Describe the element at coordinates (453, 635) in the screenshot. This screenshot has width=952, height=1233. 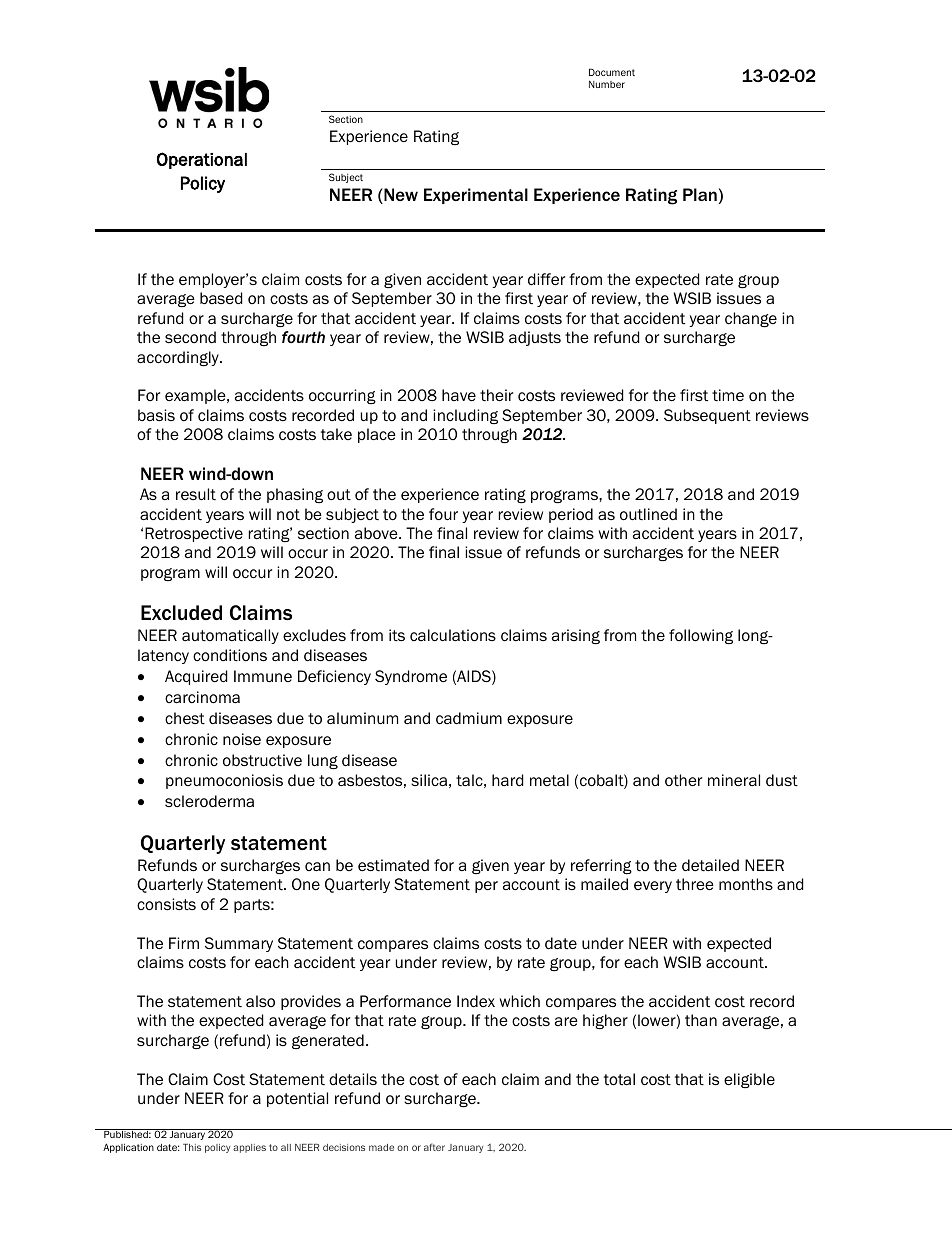
I see `calculations` at that location.
